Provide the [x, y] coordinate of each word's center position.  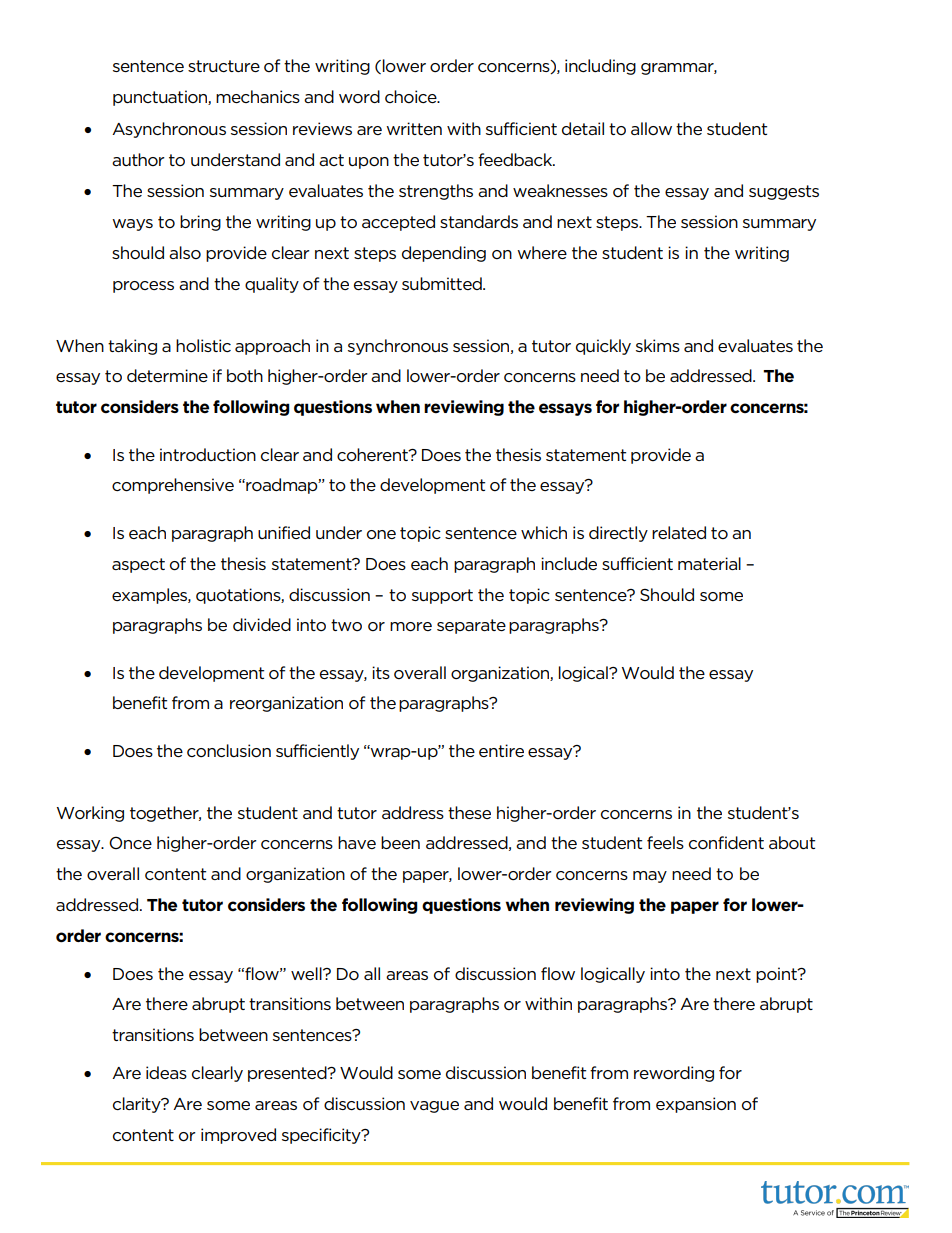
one [381, 535]
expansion [696, 1105]
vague [434, 1107]
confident [726, 842]
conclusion [229, 750]
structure [224, 66]
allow [651, 128]
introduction [208, 454]
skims [658, 345]
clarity [138, 1105]
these [469, 812]
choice [412, 96]
